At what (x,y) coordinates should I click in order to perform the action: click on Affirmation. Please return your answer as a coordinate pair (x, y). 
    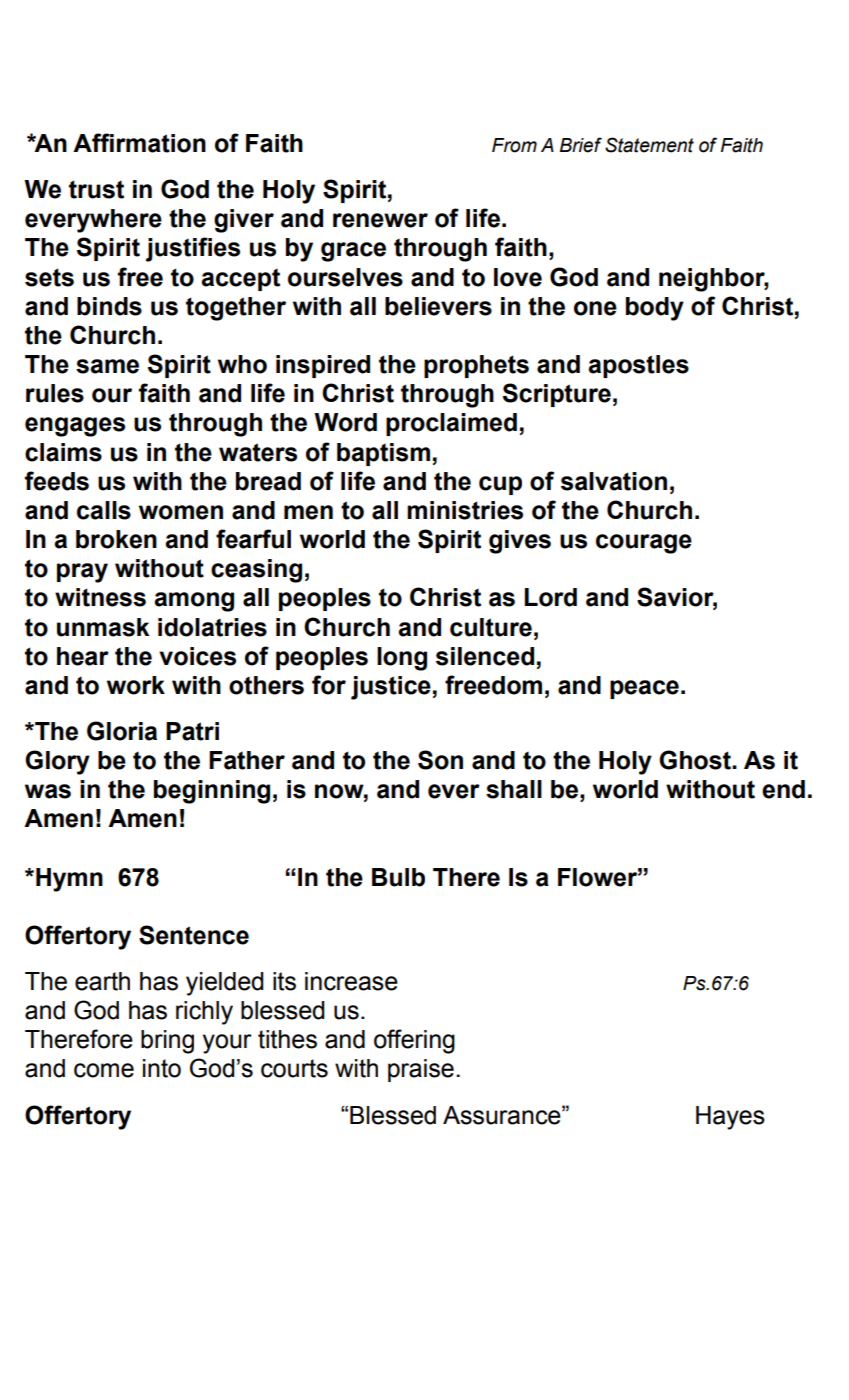
    Looking at the image, I should click on (139, 143).
